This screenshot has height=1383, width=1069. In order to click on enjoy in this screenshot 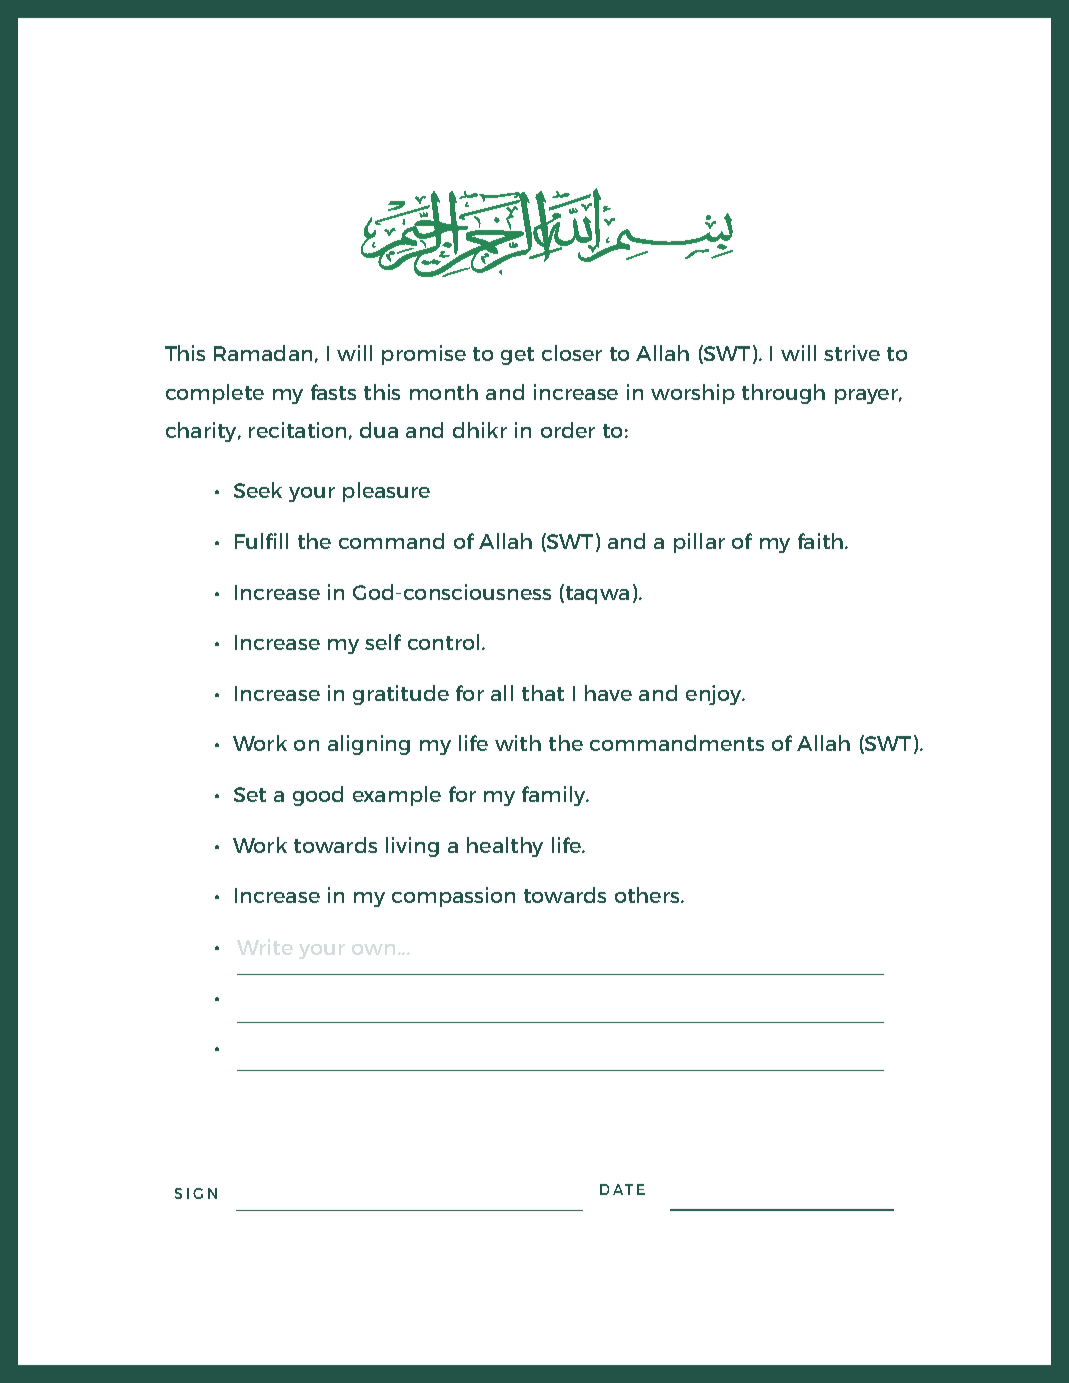, I will do `click(715, 695)`.
